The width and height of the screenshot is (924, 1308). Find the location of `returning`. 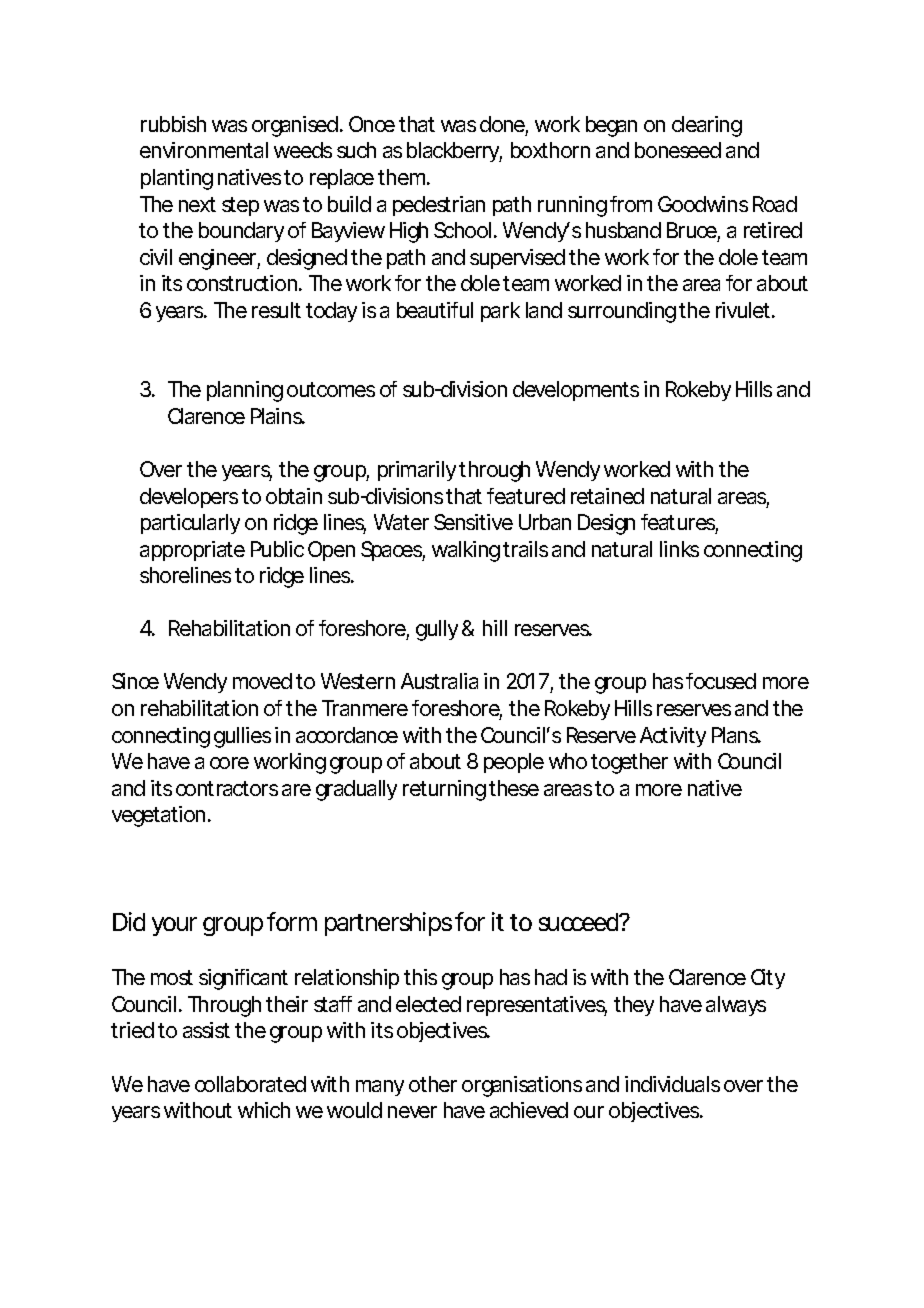

returning is located at coordinates (444, 790).
